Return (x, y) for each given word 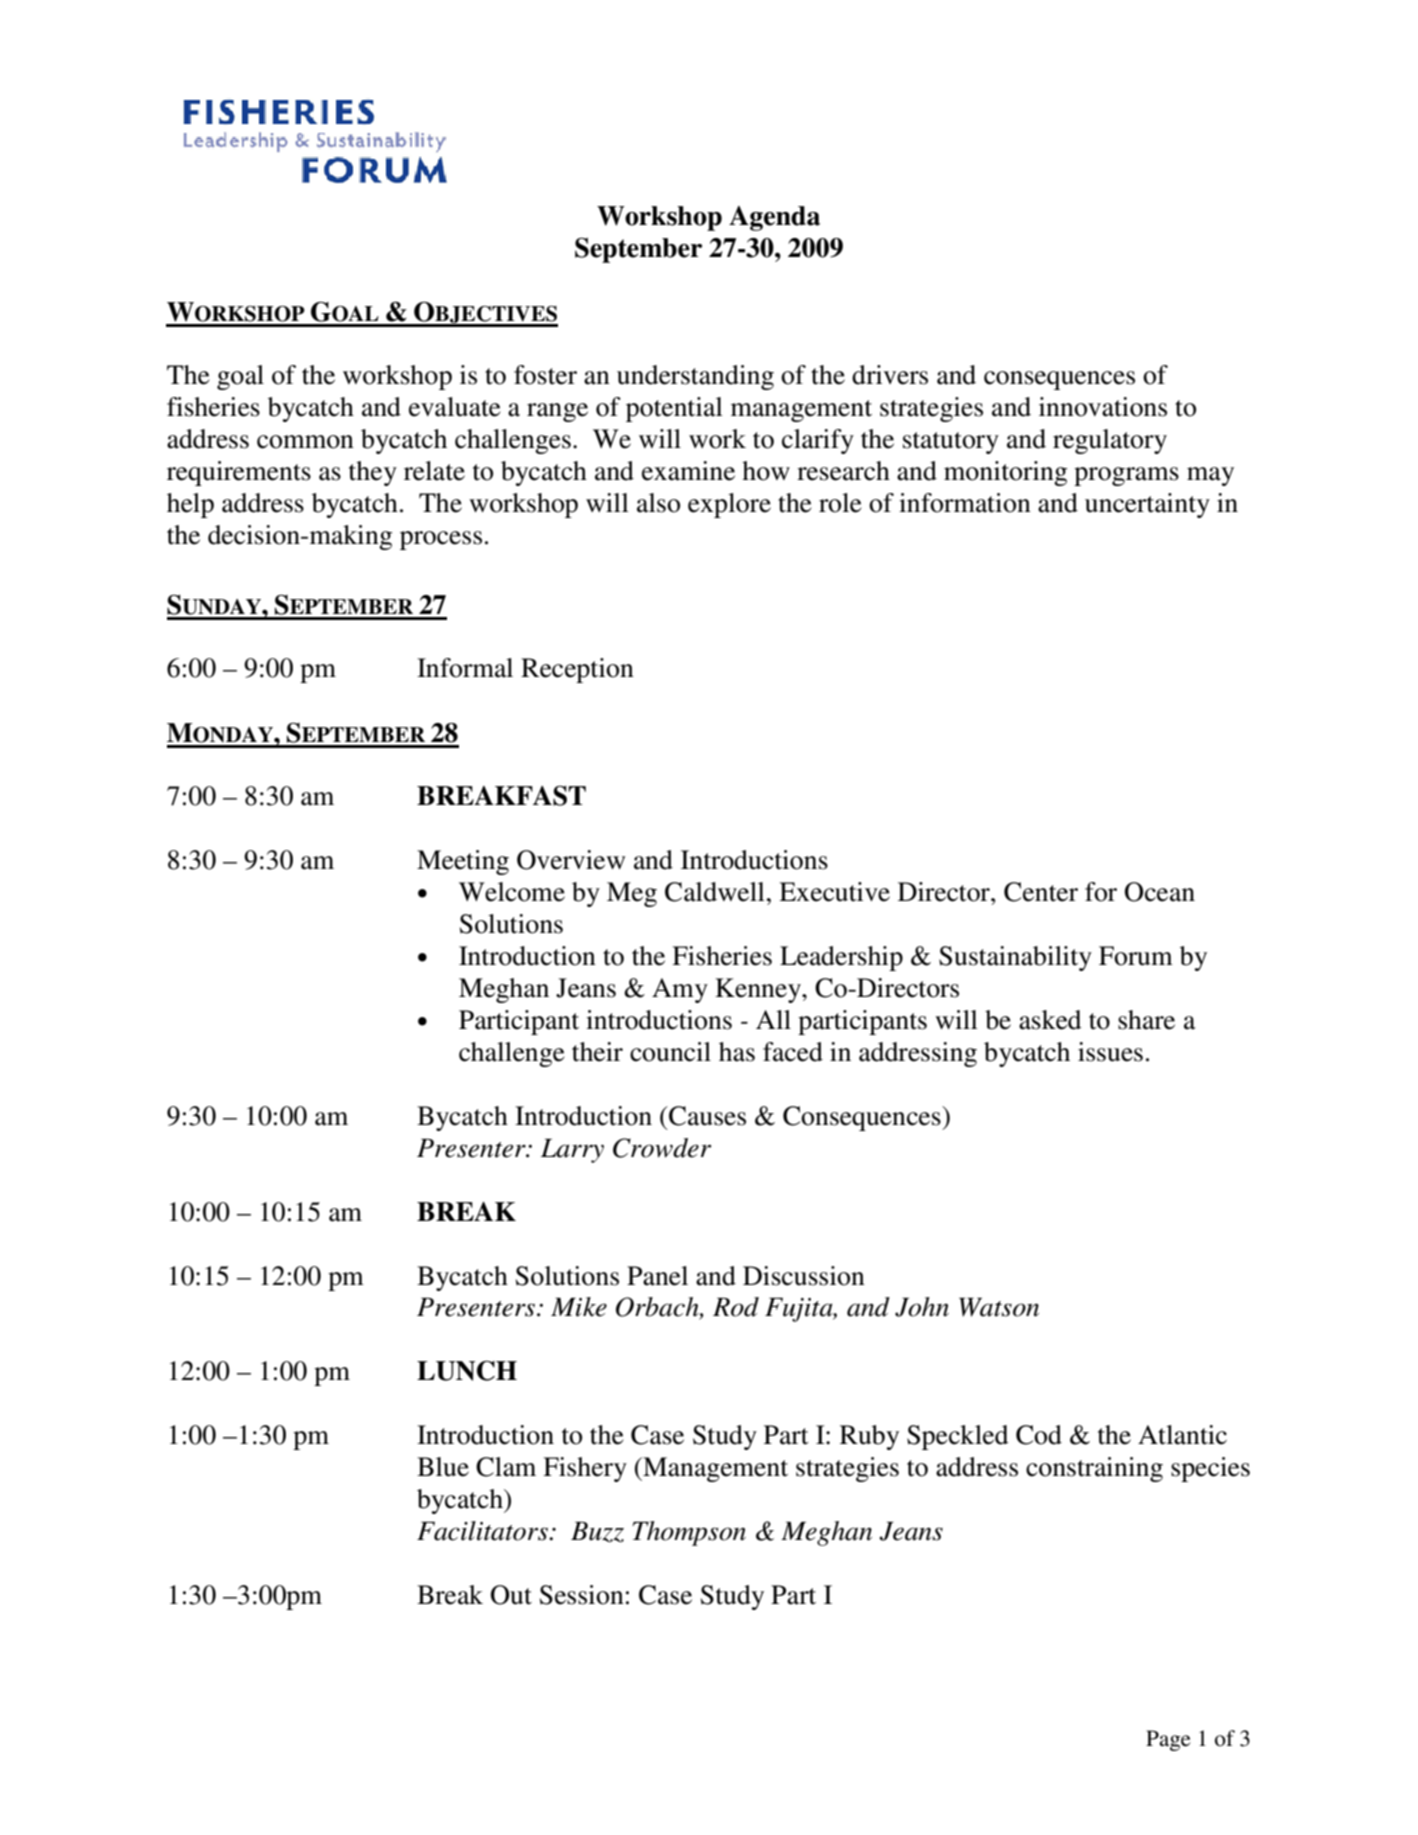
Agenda (774, 218)
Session (582, 1595)
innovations (1103, 407)
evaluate (454, 407)
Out (511, 1595)
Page (1168, 1740)
